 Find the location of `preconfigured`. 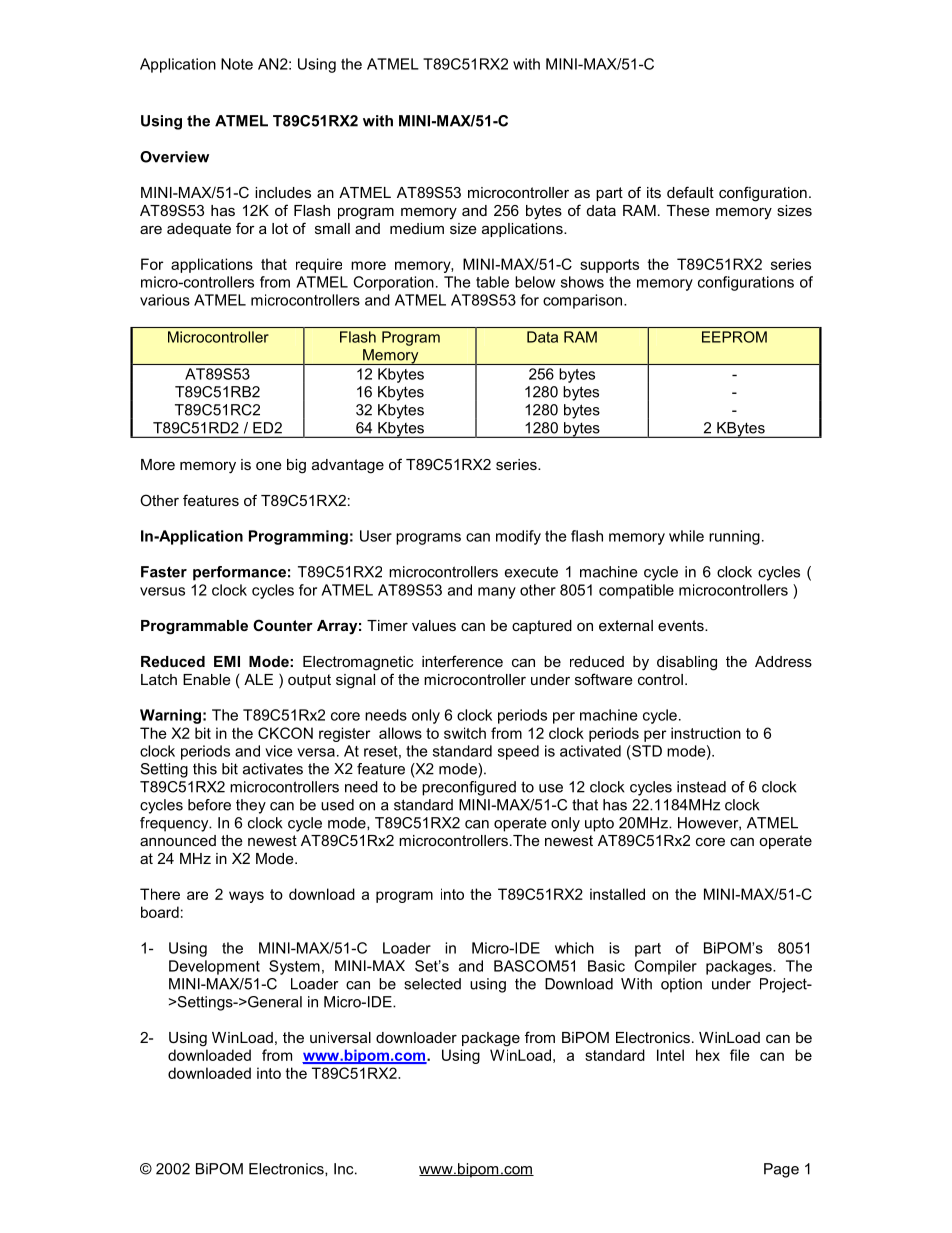

preconfigured is located at coordinates (469, 788).
